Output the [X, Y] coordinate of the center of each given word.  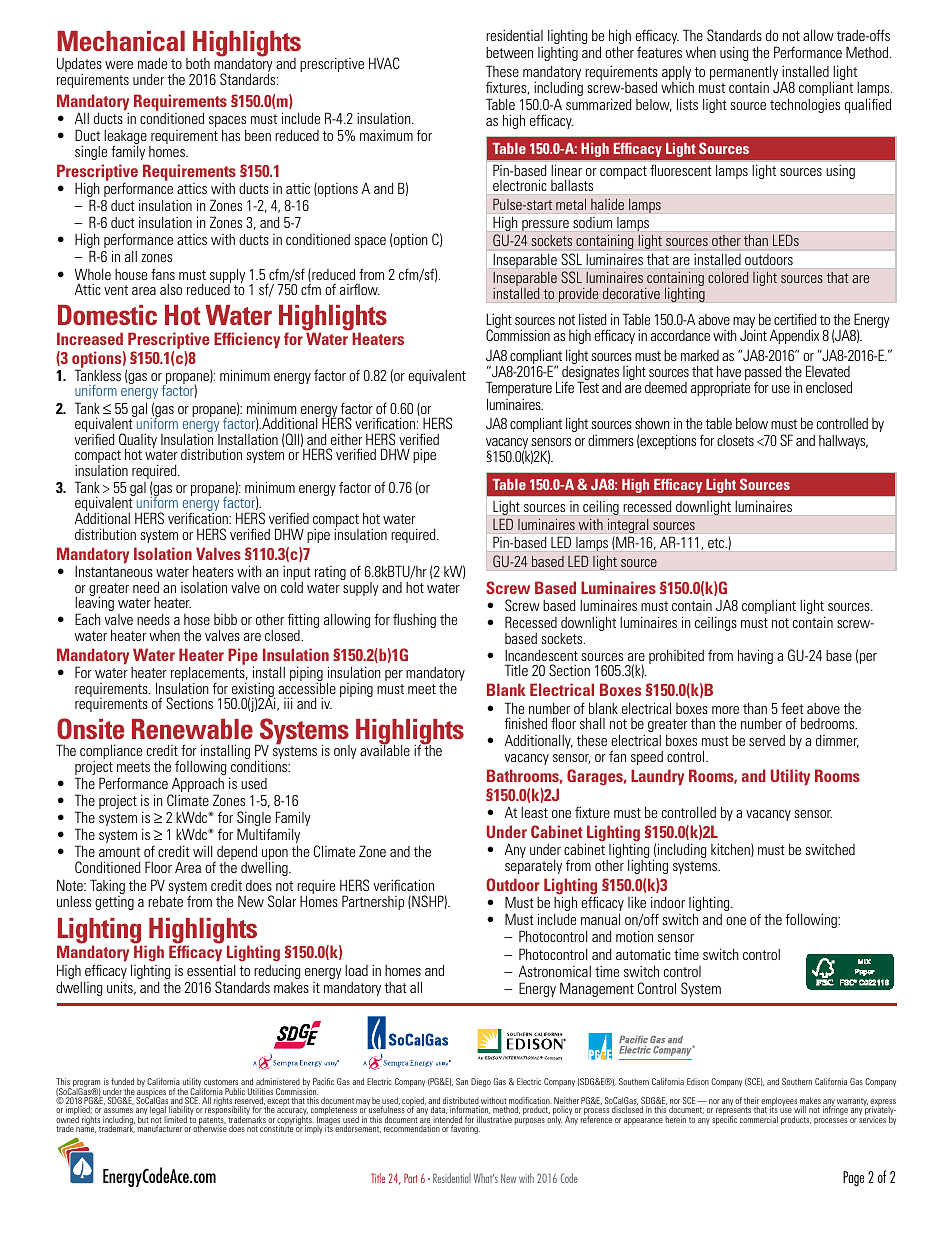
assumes [118, 1110]
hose [197, 619]
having [755, 656]
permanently [744, 74]
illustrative [494, 1119]
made [152, 63]
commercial [759, 1119]
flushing [414, 620]
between [509, 52]
